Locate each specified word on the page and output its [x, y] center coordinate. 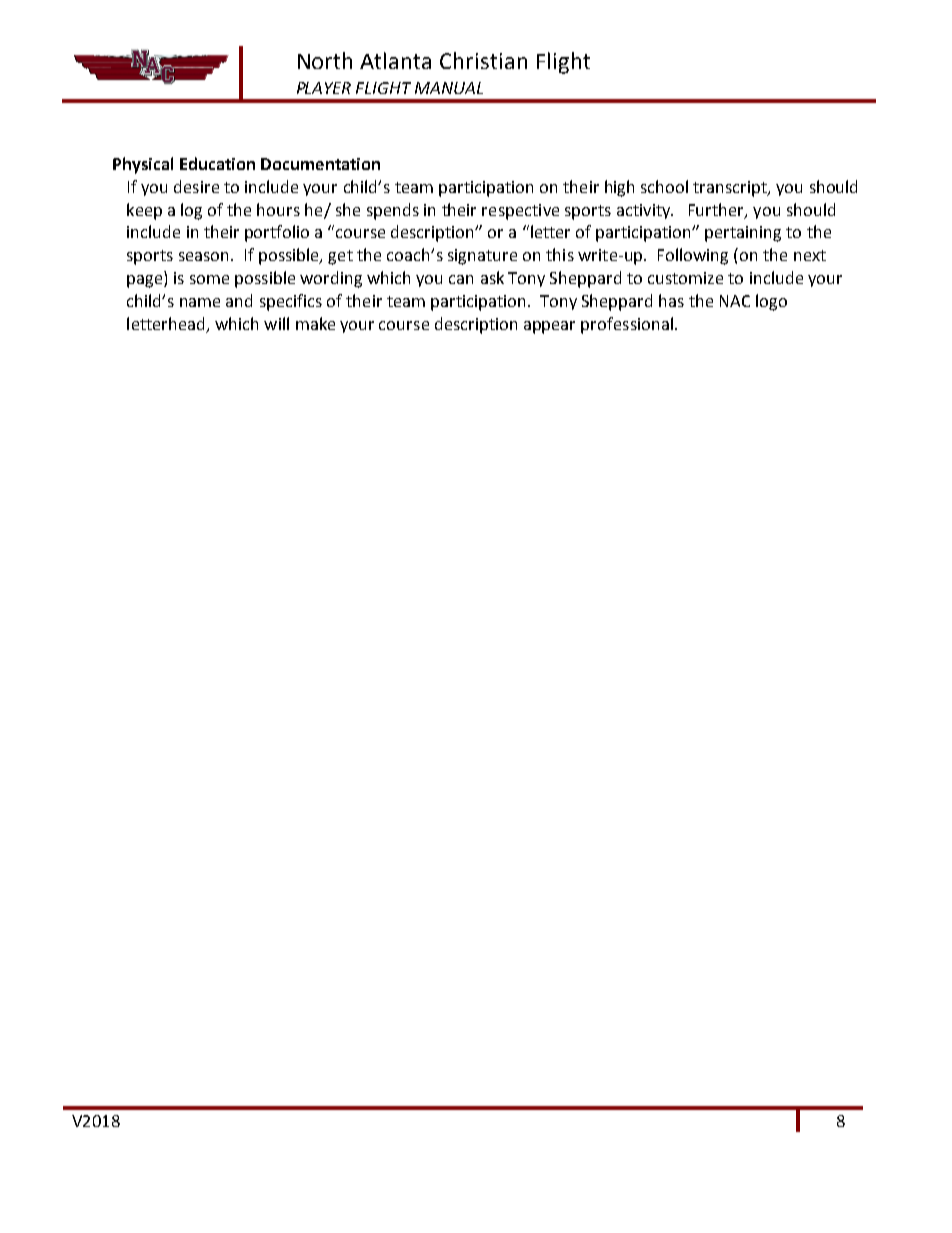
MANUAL [449, 88]
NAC [735, 301]
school [664, 186]
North [325, 60]
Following [693, 256]
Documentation [320, 164]
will [276, 323]
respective [520, 212]
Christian [483, 60]
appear [549, 327]
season [203, 256]
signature [482, 257]
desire [196, 186]
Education [217, 163]
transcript [731, 189]
